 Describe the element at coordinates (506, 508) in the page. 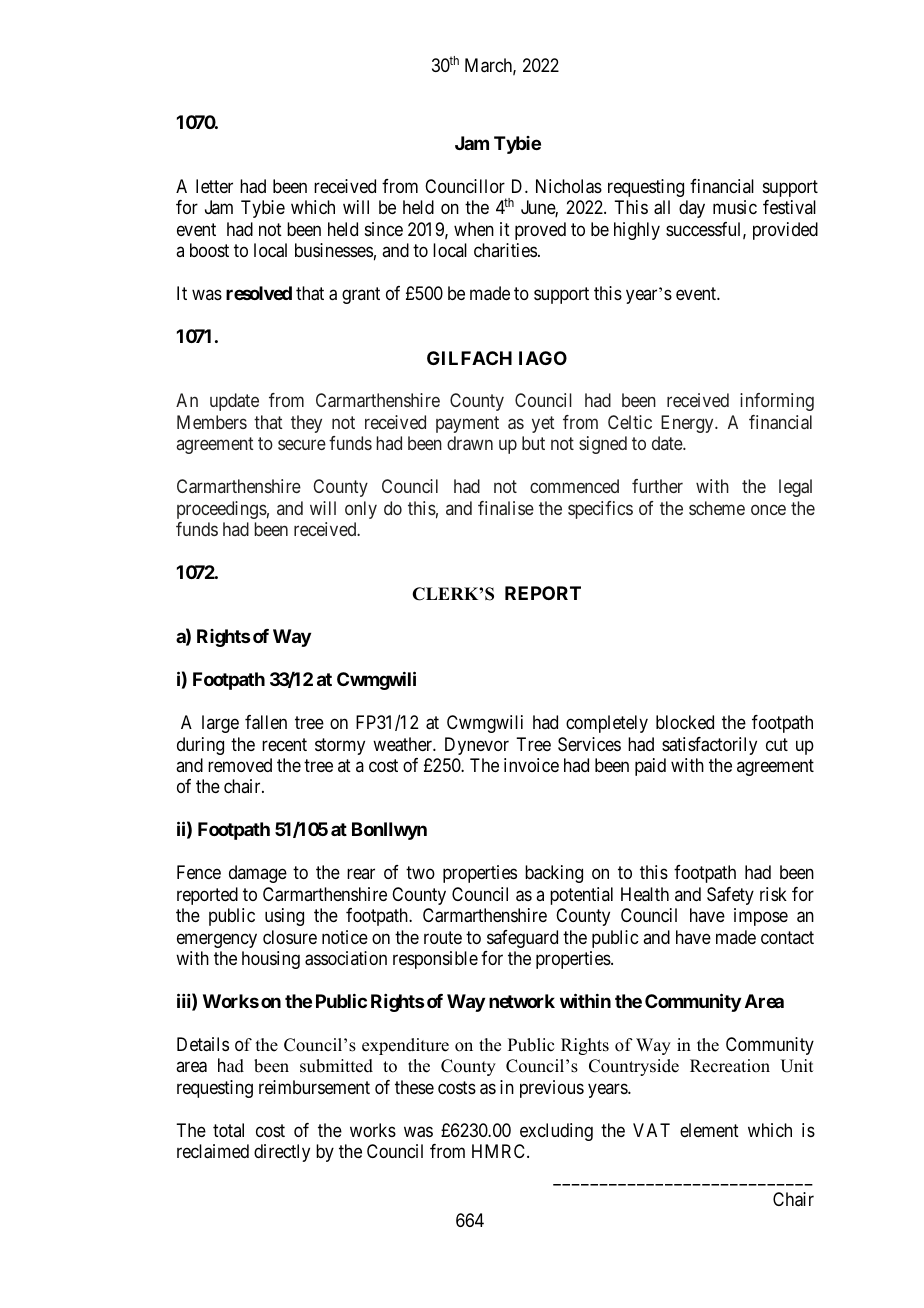

I see `finalise` at that location.
